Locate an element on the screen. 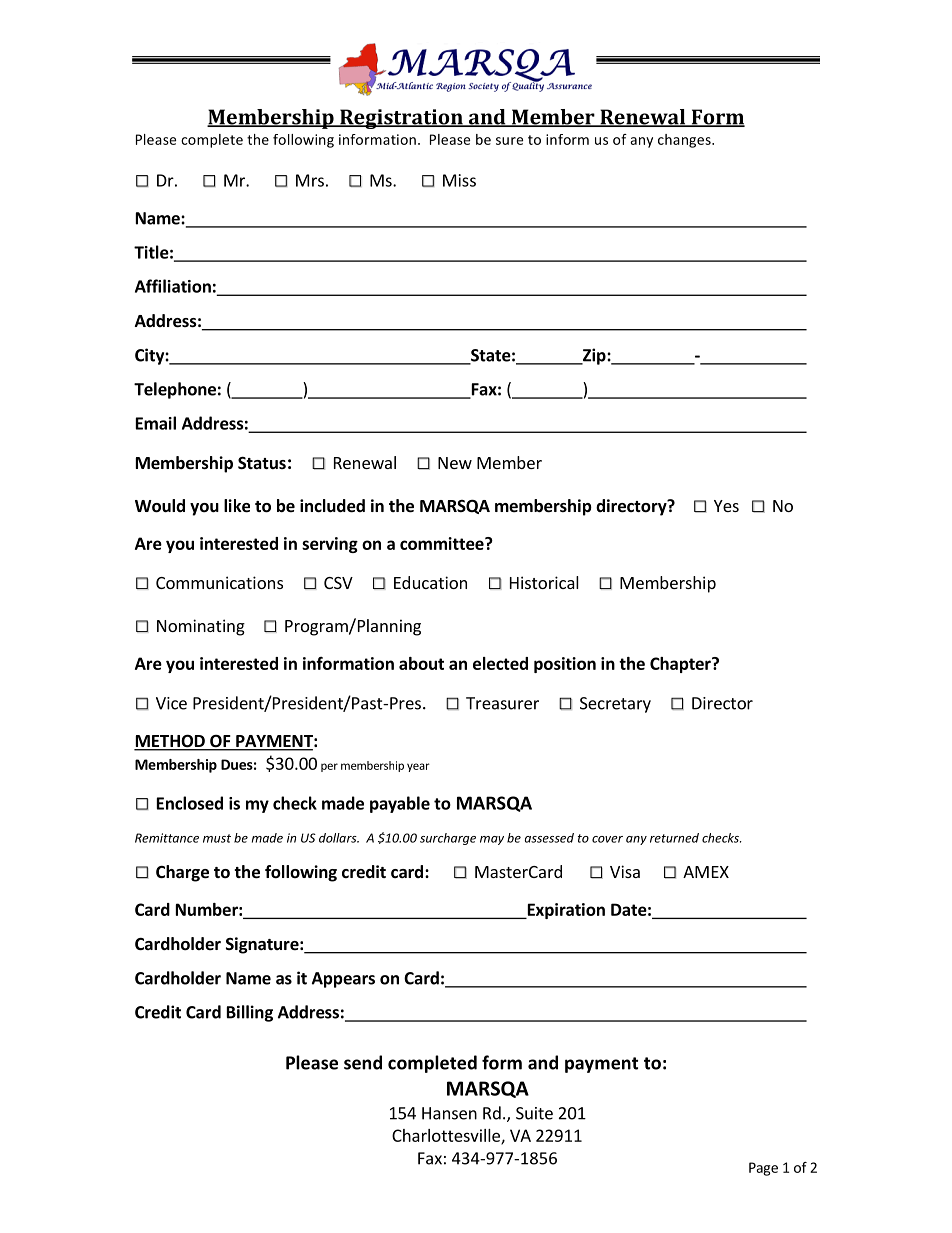 The height and width of the screenshot is (1233, 952). Page is located at coordinates (763, 1169).
